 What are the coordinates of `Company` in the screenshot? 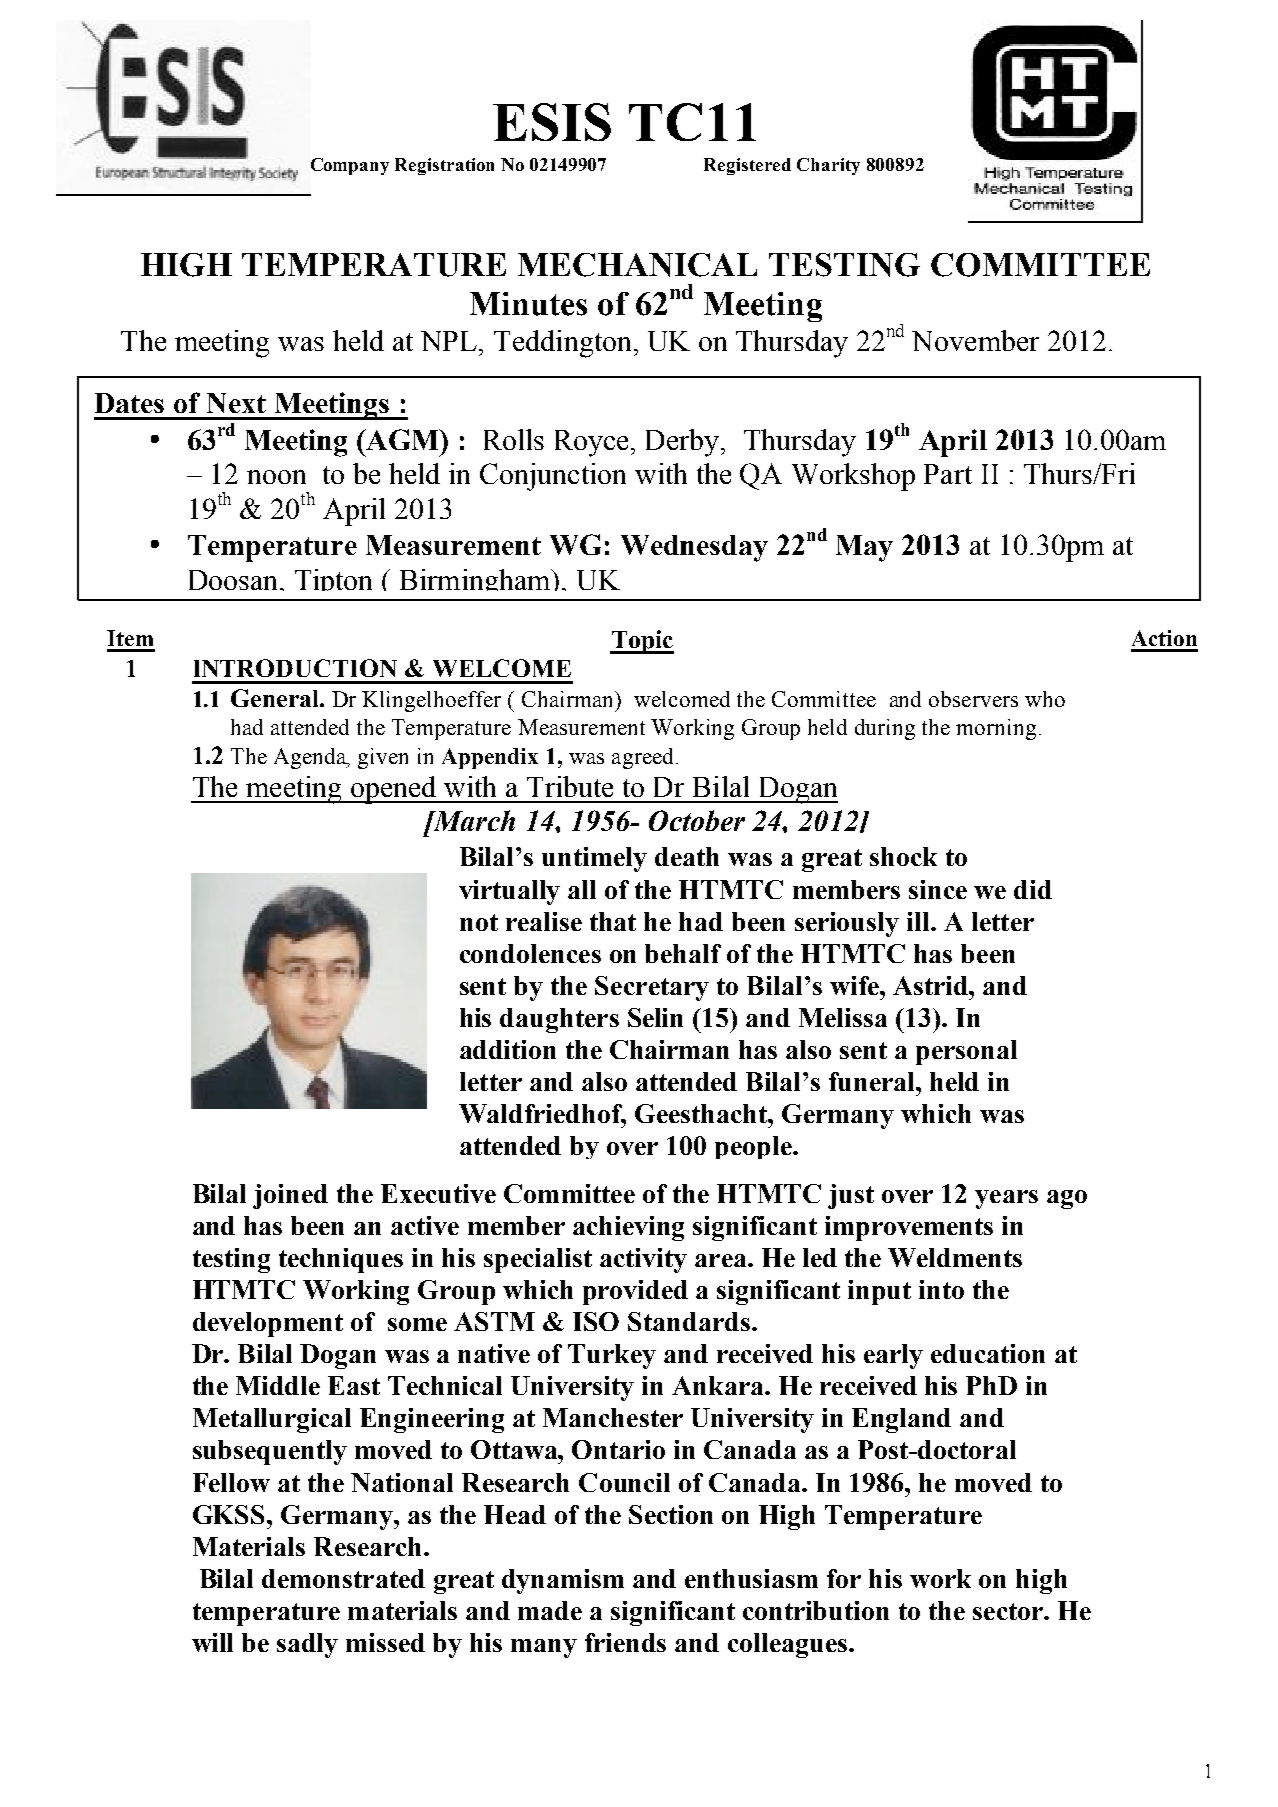 It's located at (350, 166).
